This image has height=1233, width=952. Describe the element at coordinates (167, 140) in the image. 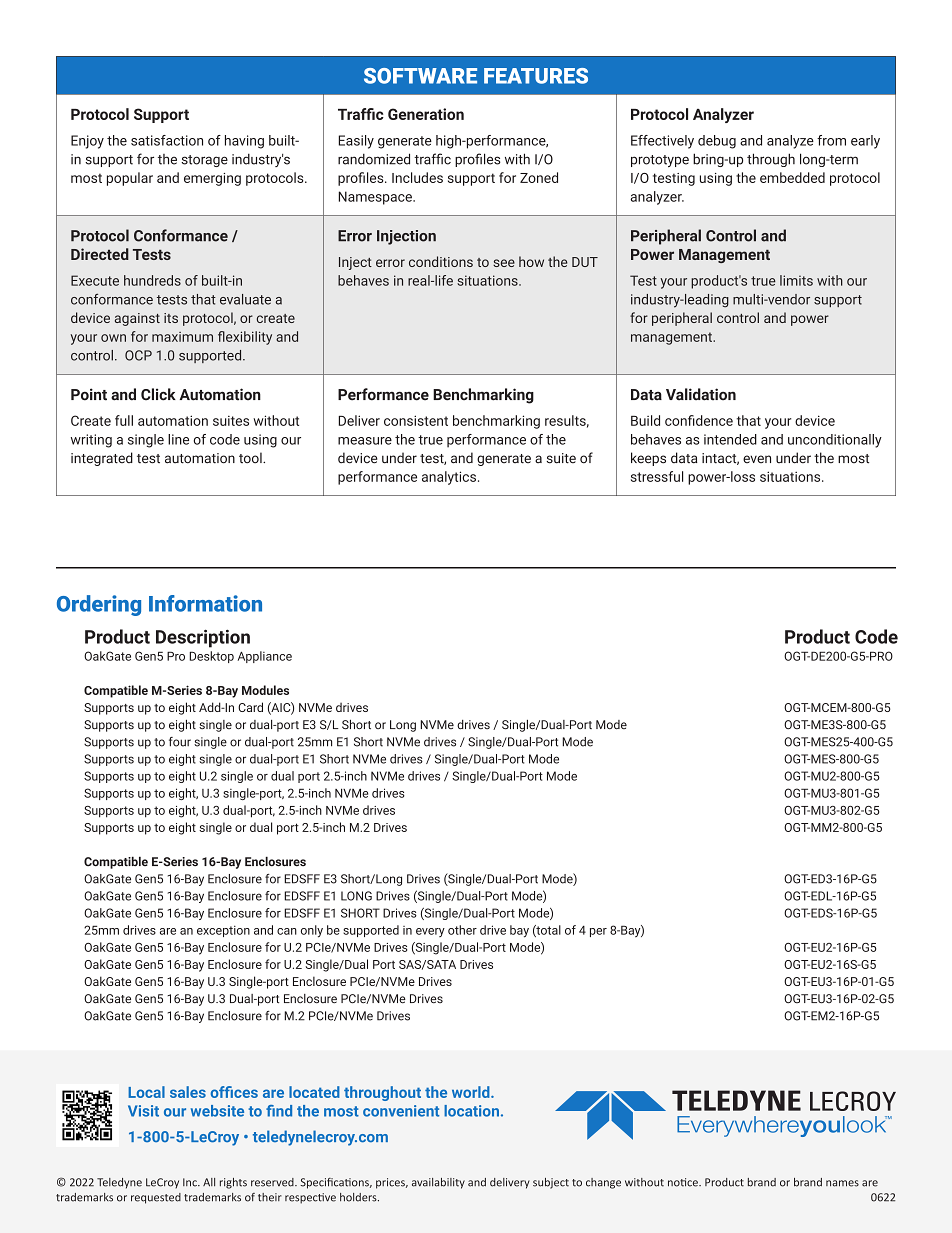

I see `satisfaction` at that location.
